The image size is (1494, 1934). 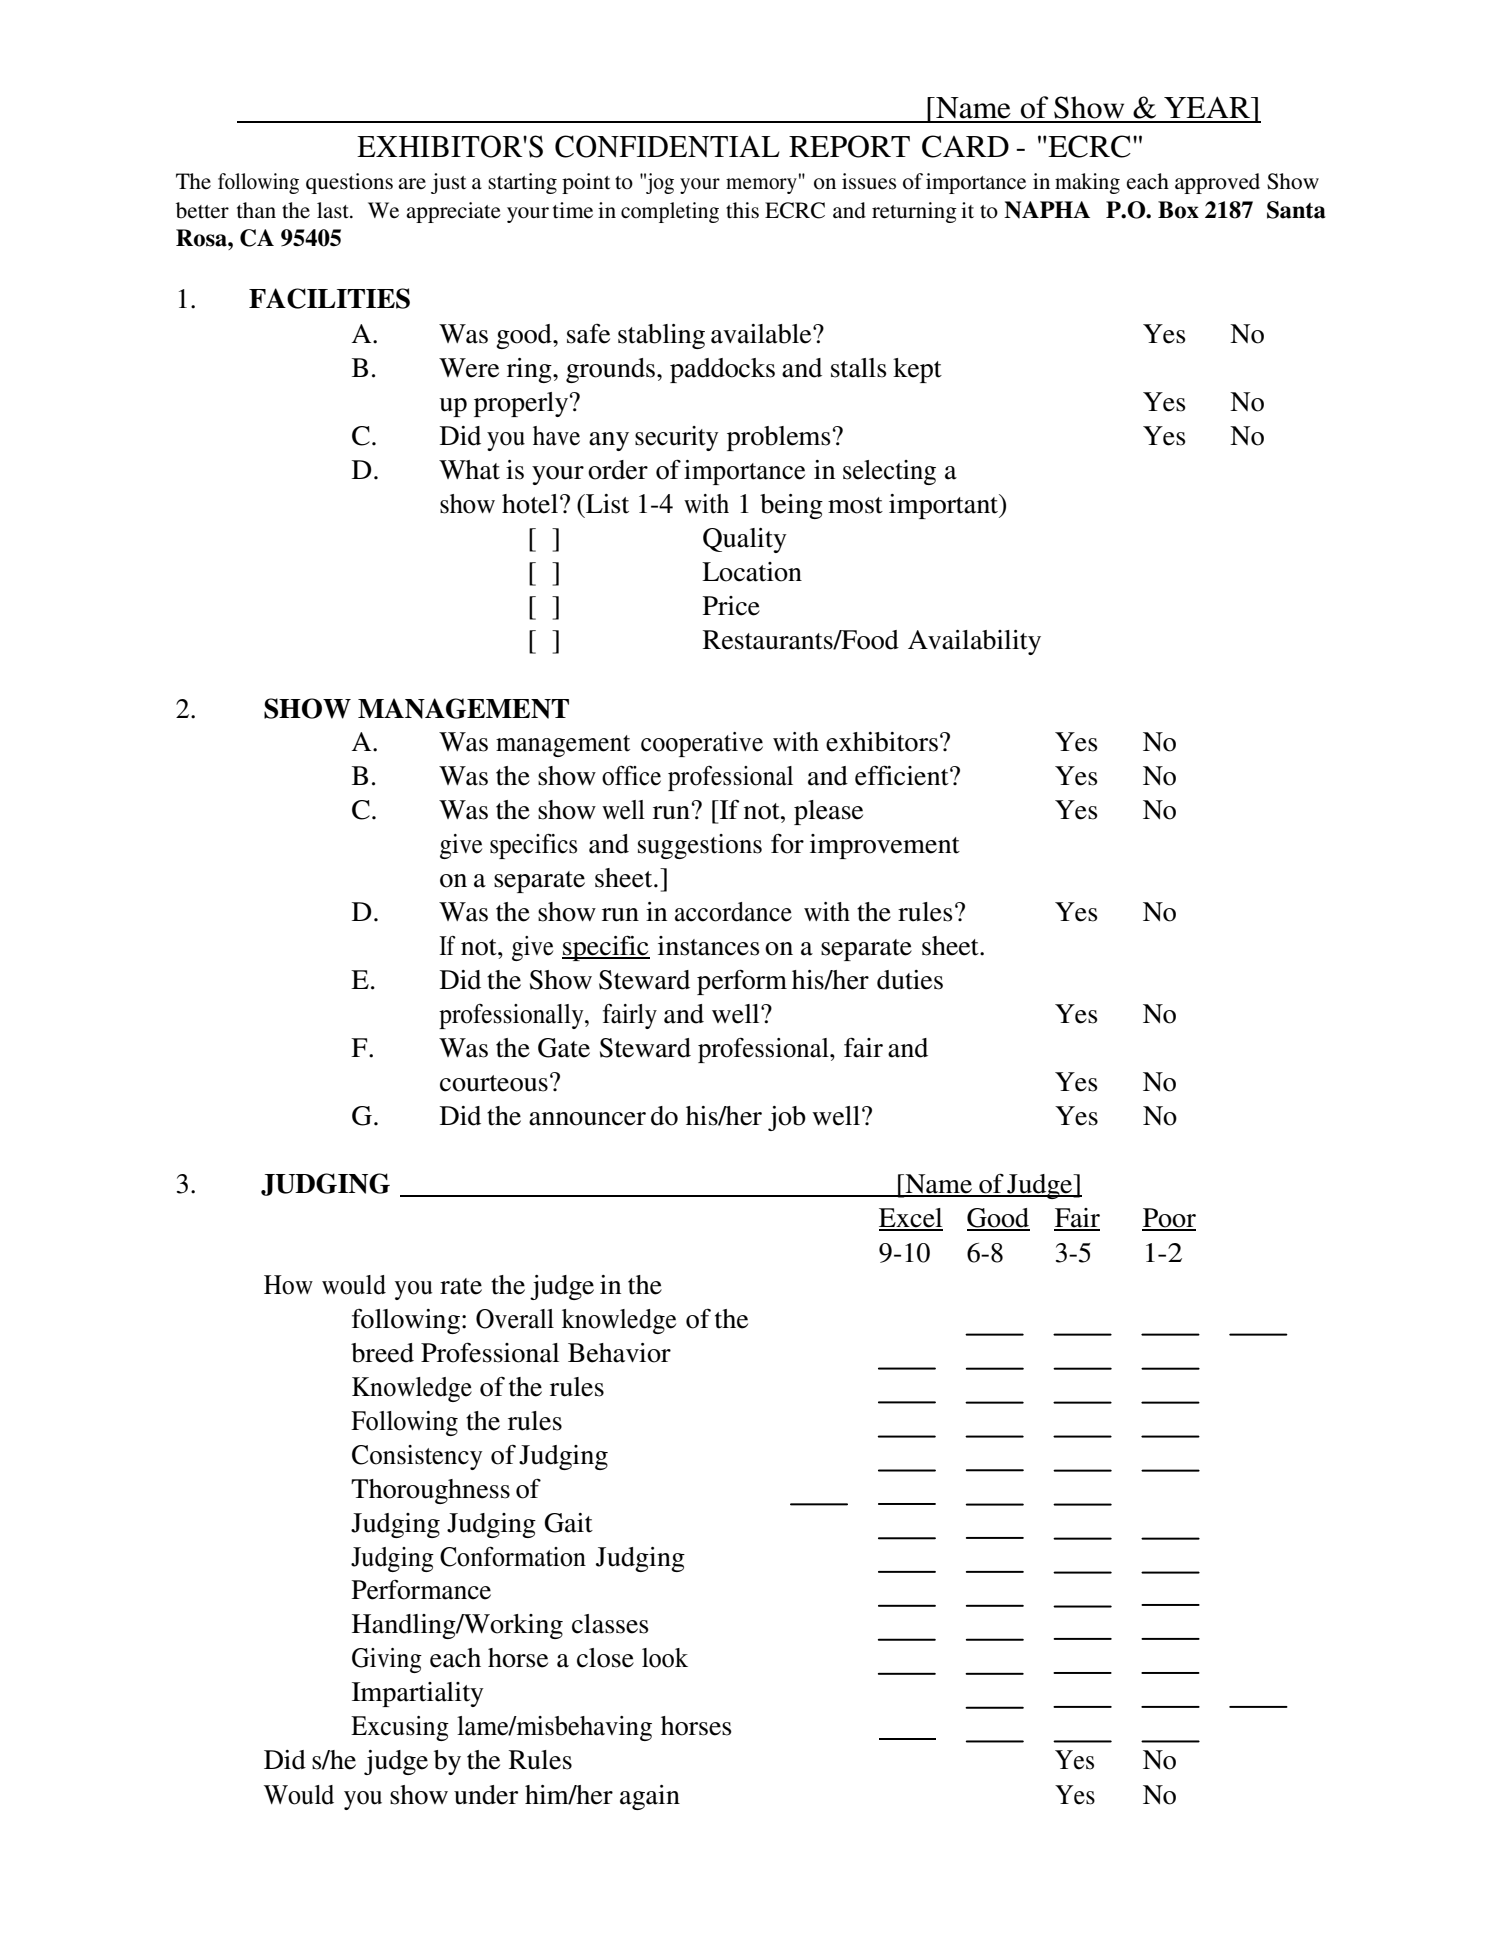 What do you see at coordinates (665, 1658) in the document?
I see `look` at bounding box center [665, 1658].
